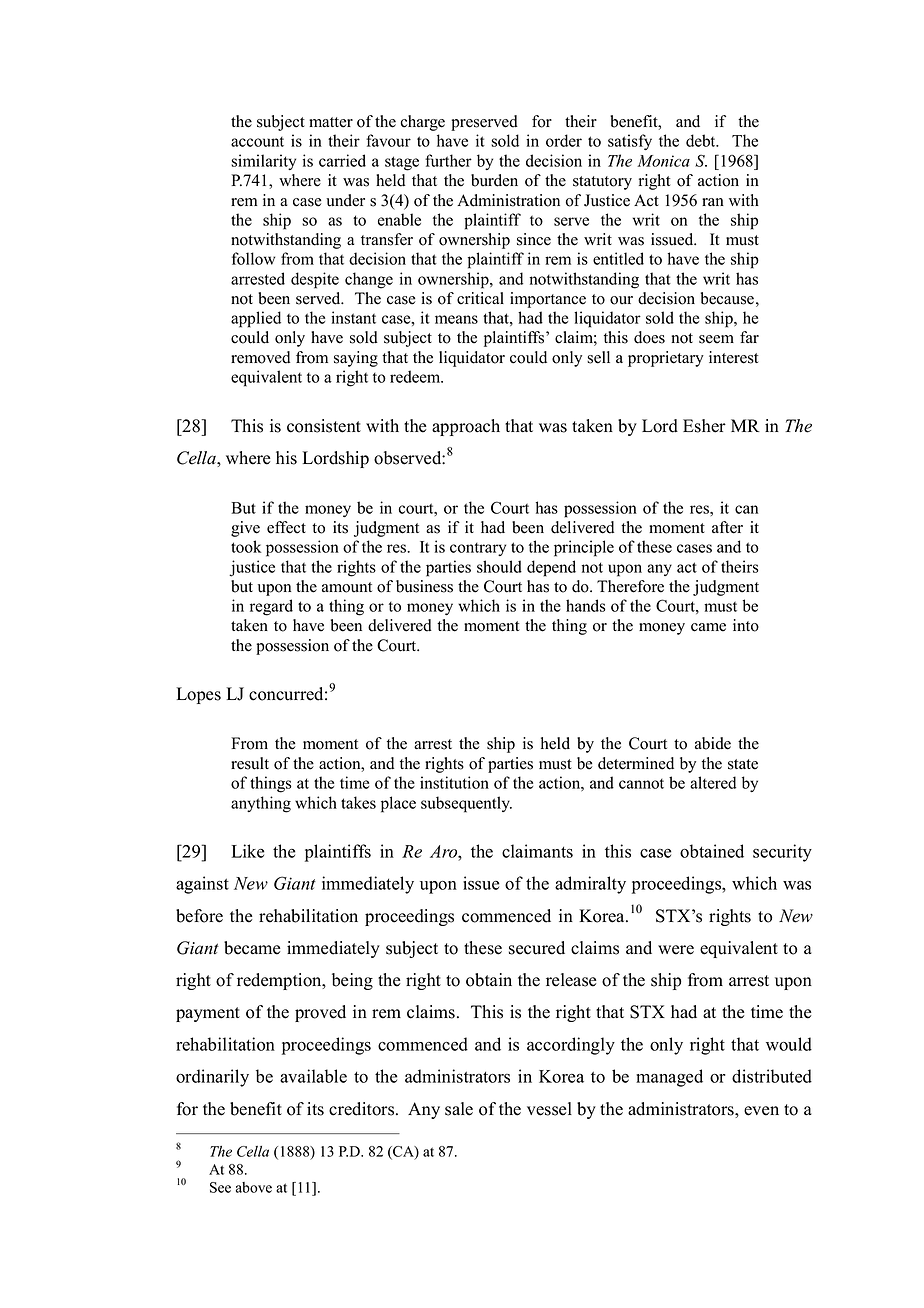 The height and width of the screenshot is (1308, 924). I want to click on secured, so click(537, 948).
